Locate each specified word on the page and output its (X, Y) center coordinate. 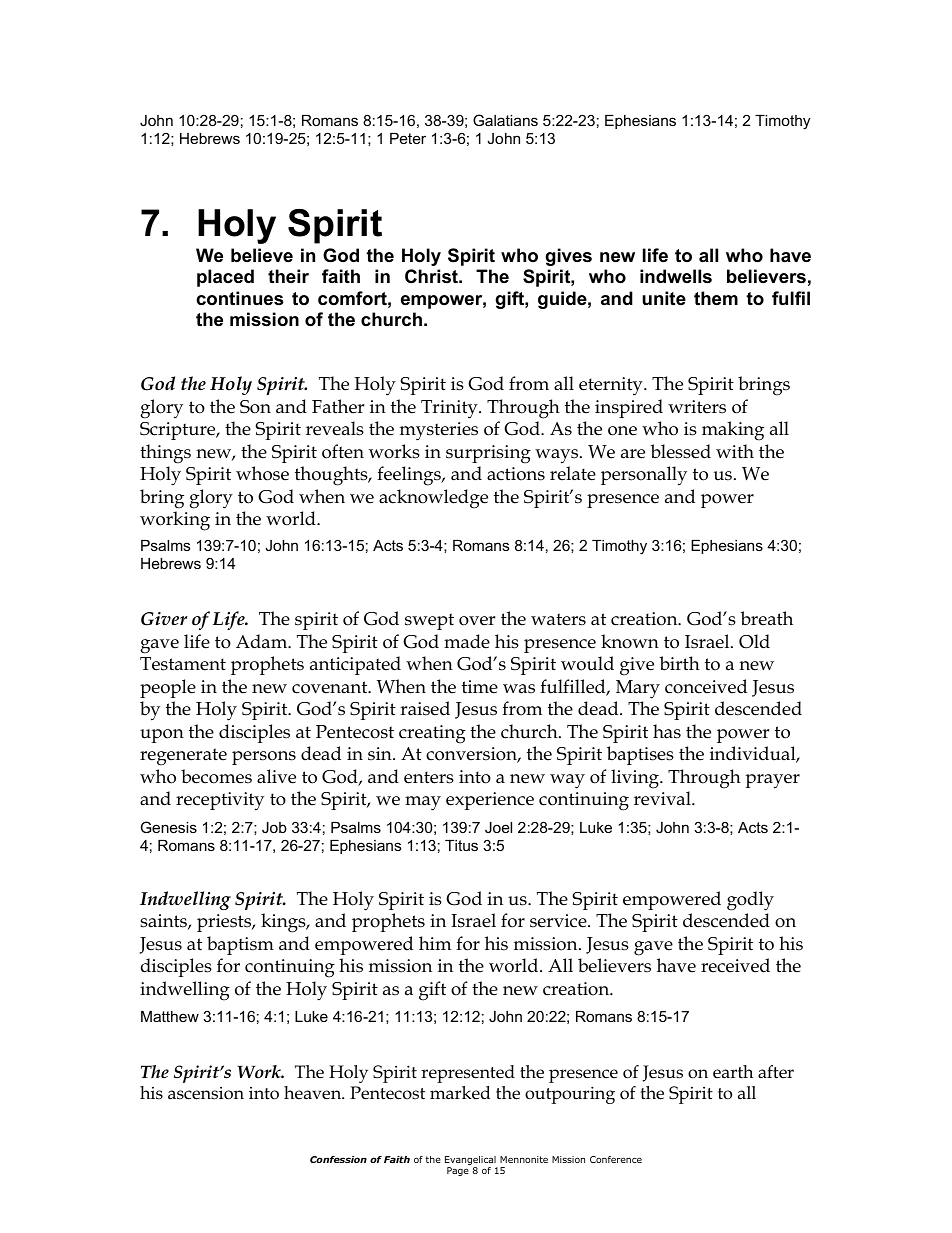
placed (225, 278)
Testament (183, 664)
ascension (206, 1093)
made (467, 641)
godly (750, 901)
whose (262, 473)
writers (697, 407)
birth (679, 663)
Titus (461, 845)
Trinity (450, 409)
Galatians (505, 120)
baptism (240, 945)
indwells (676, 276)
